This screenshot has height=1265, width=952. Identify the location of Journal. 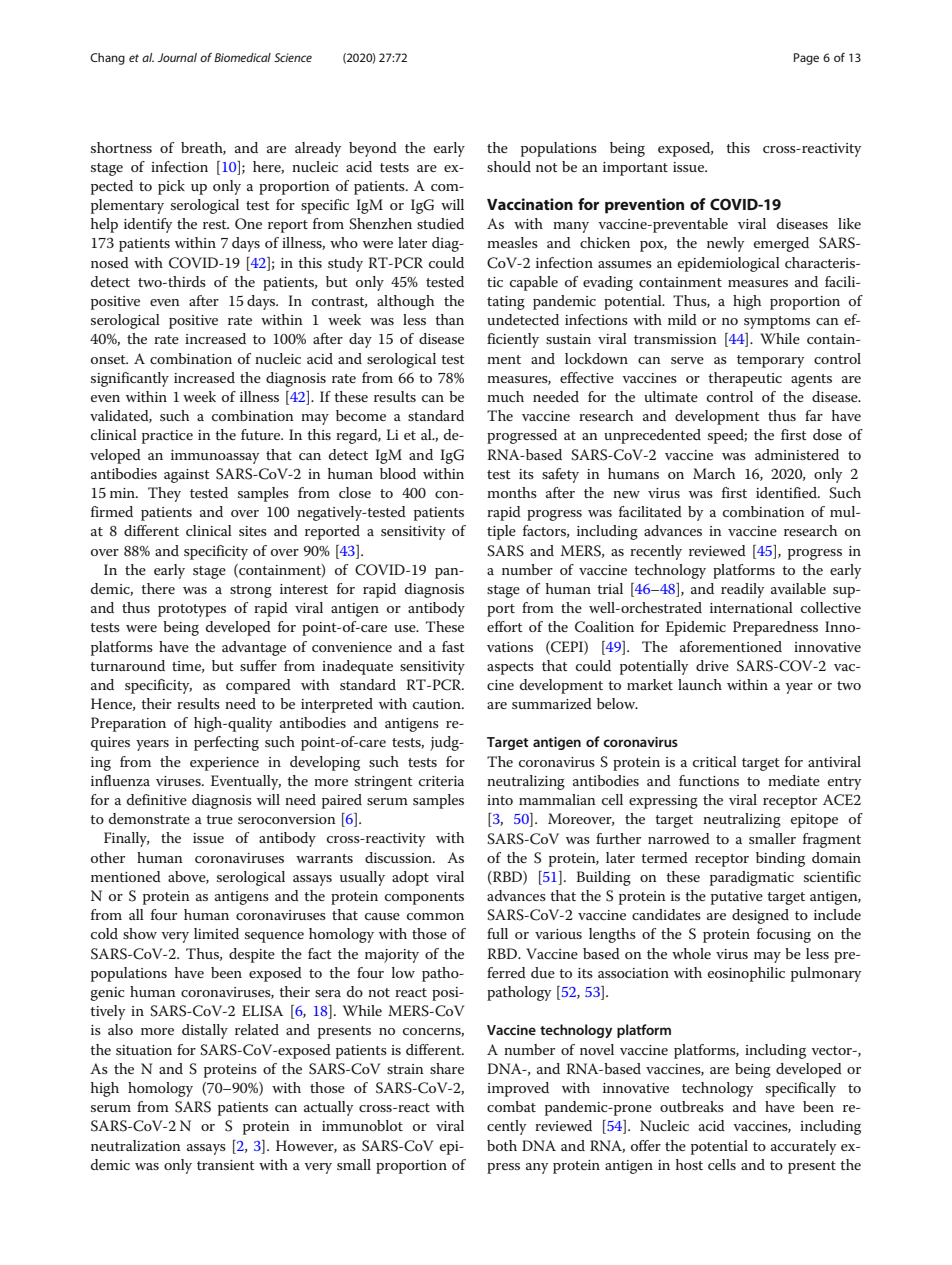
(177, 57).
